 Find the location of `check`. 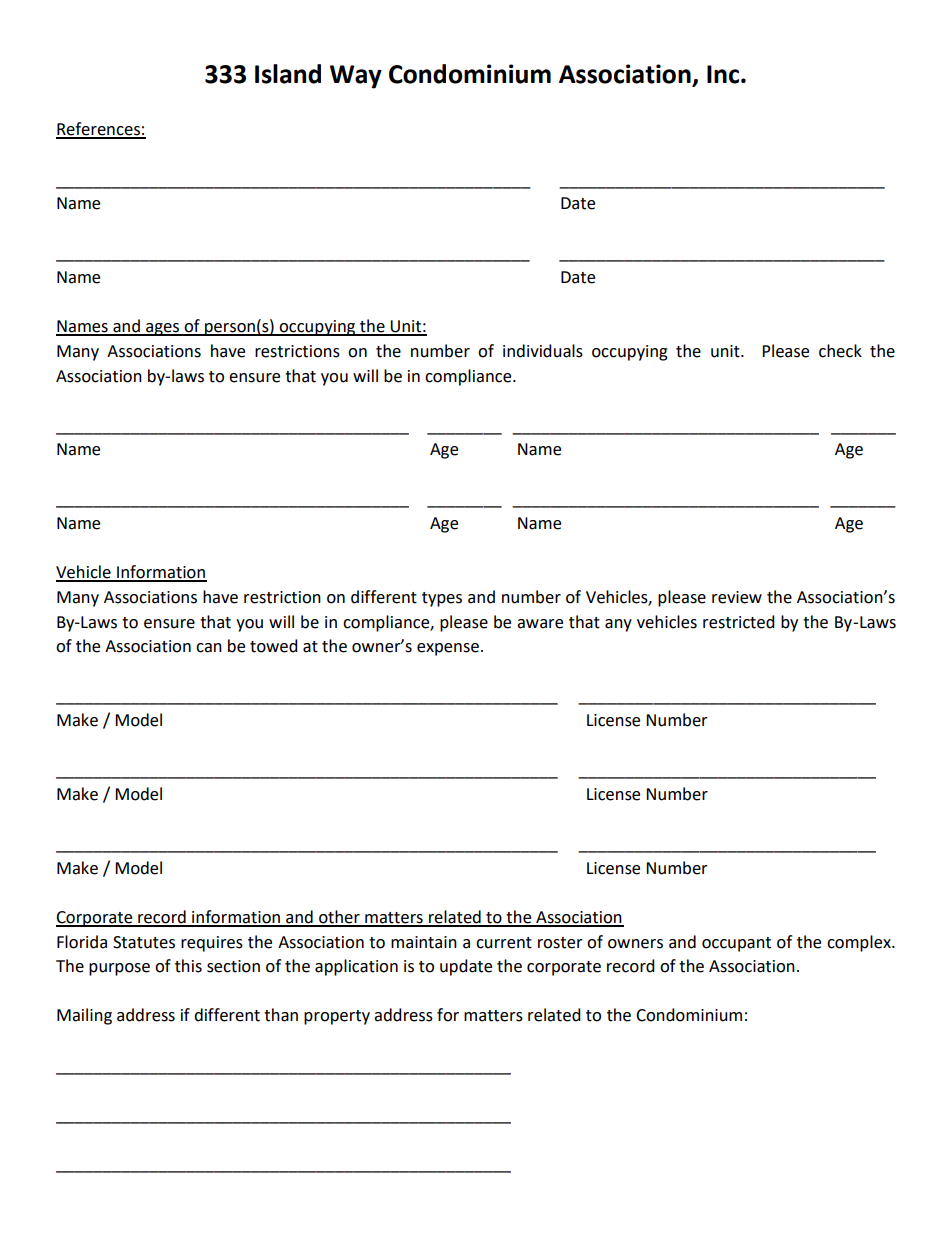

check is located at coordinates (840, 351).
